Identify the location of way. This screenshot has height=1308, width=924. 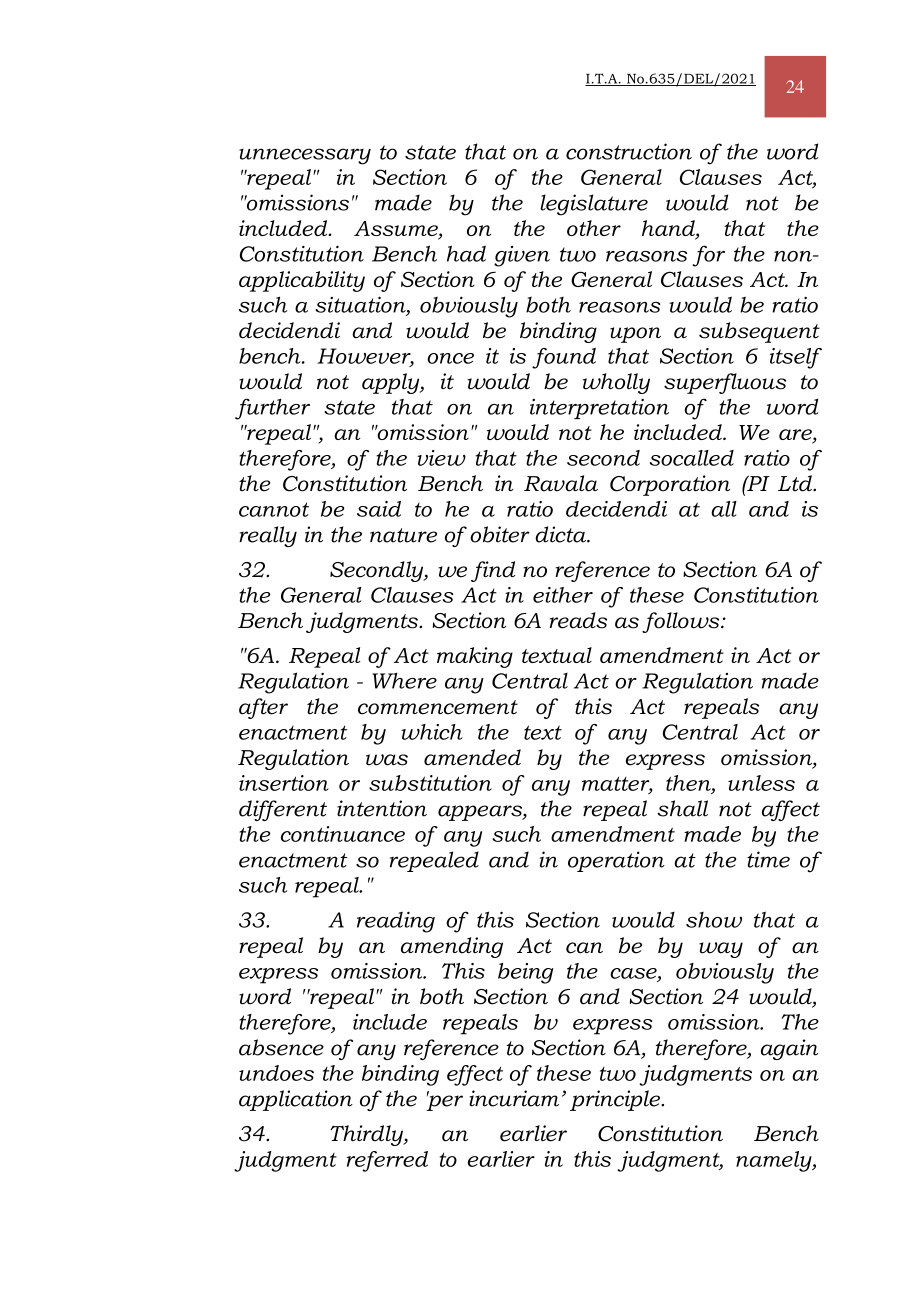
(721, 950).
